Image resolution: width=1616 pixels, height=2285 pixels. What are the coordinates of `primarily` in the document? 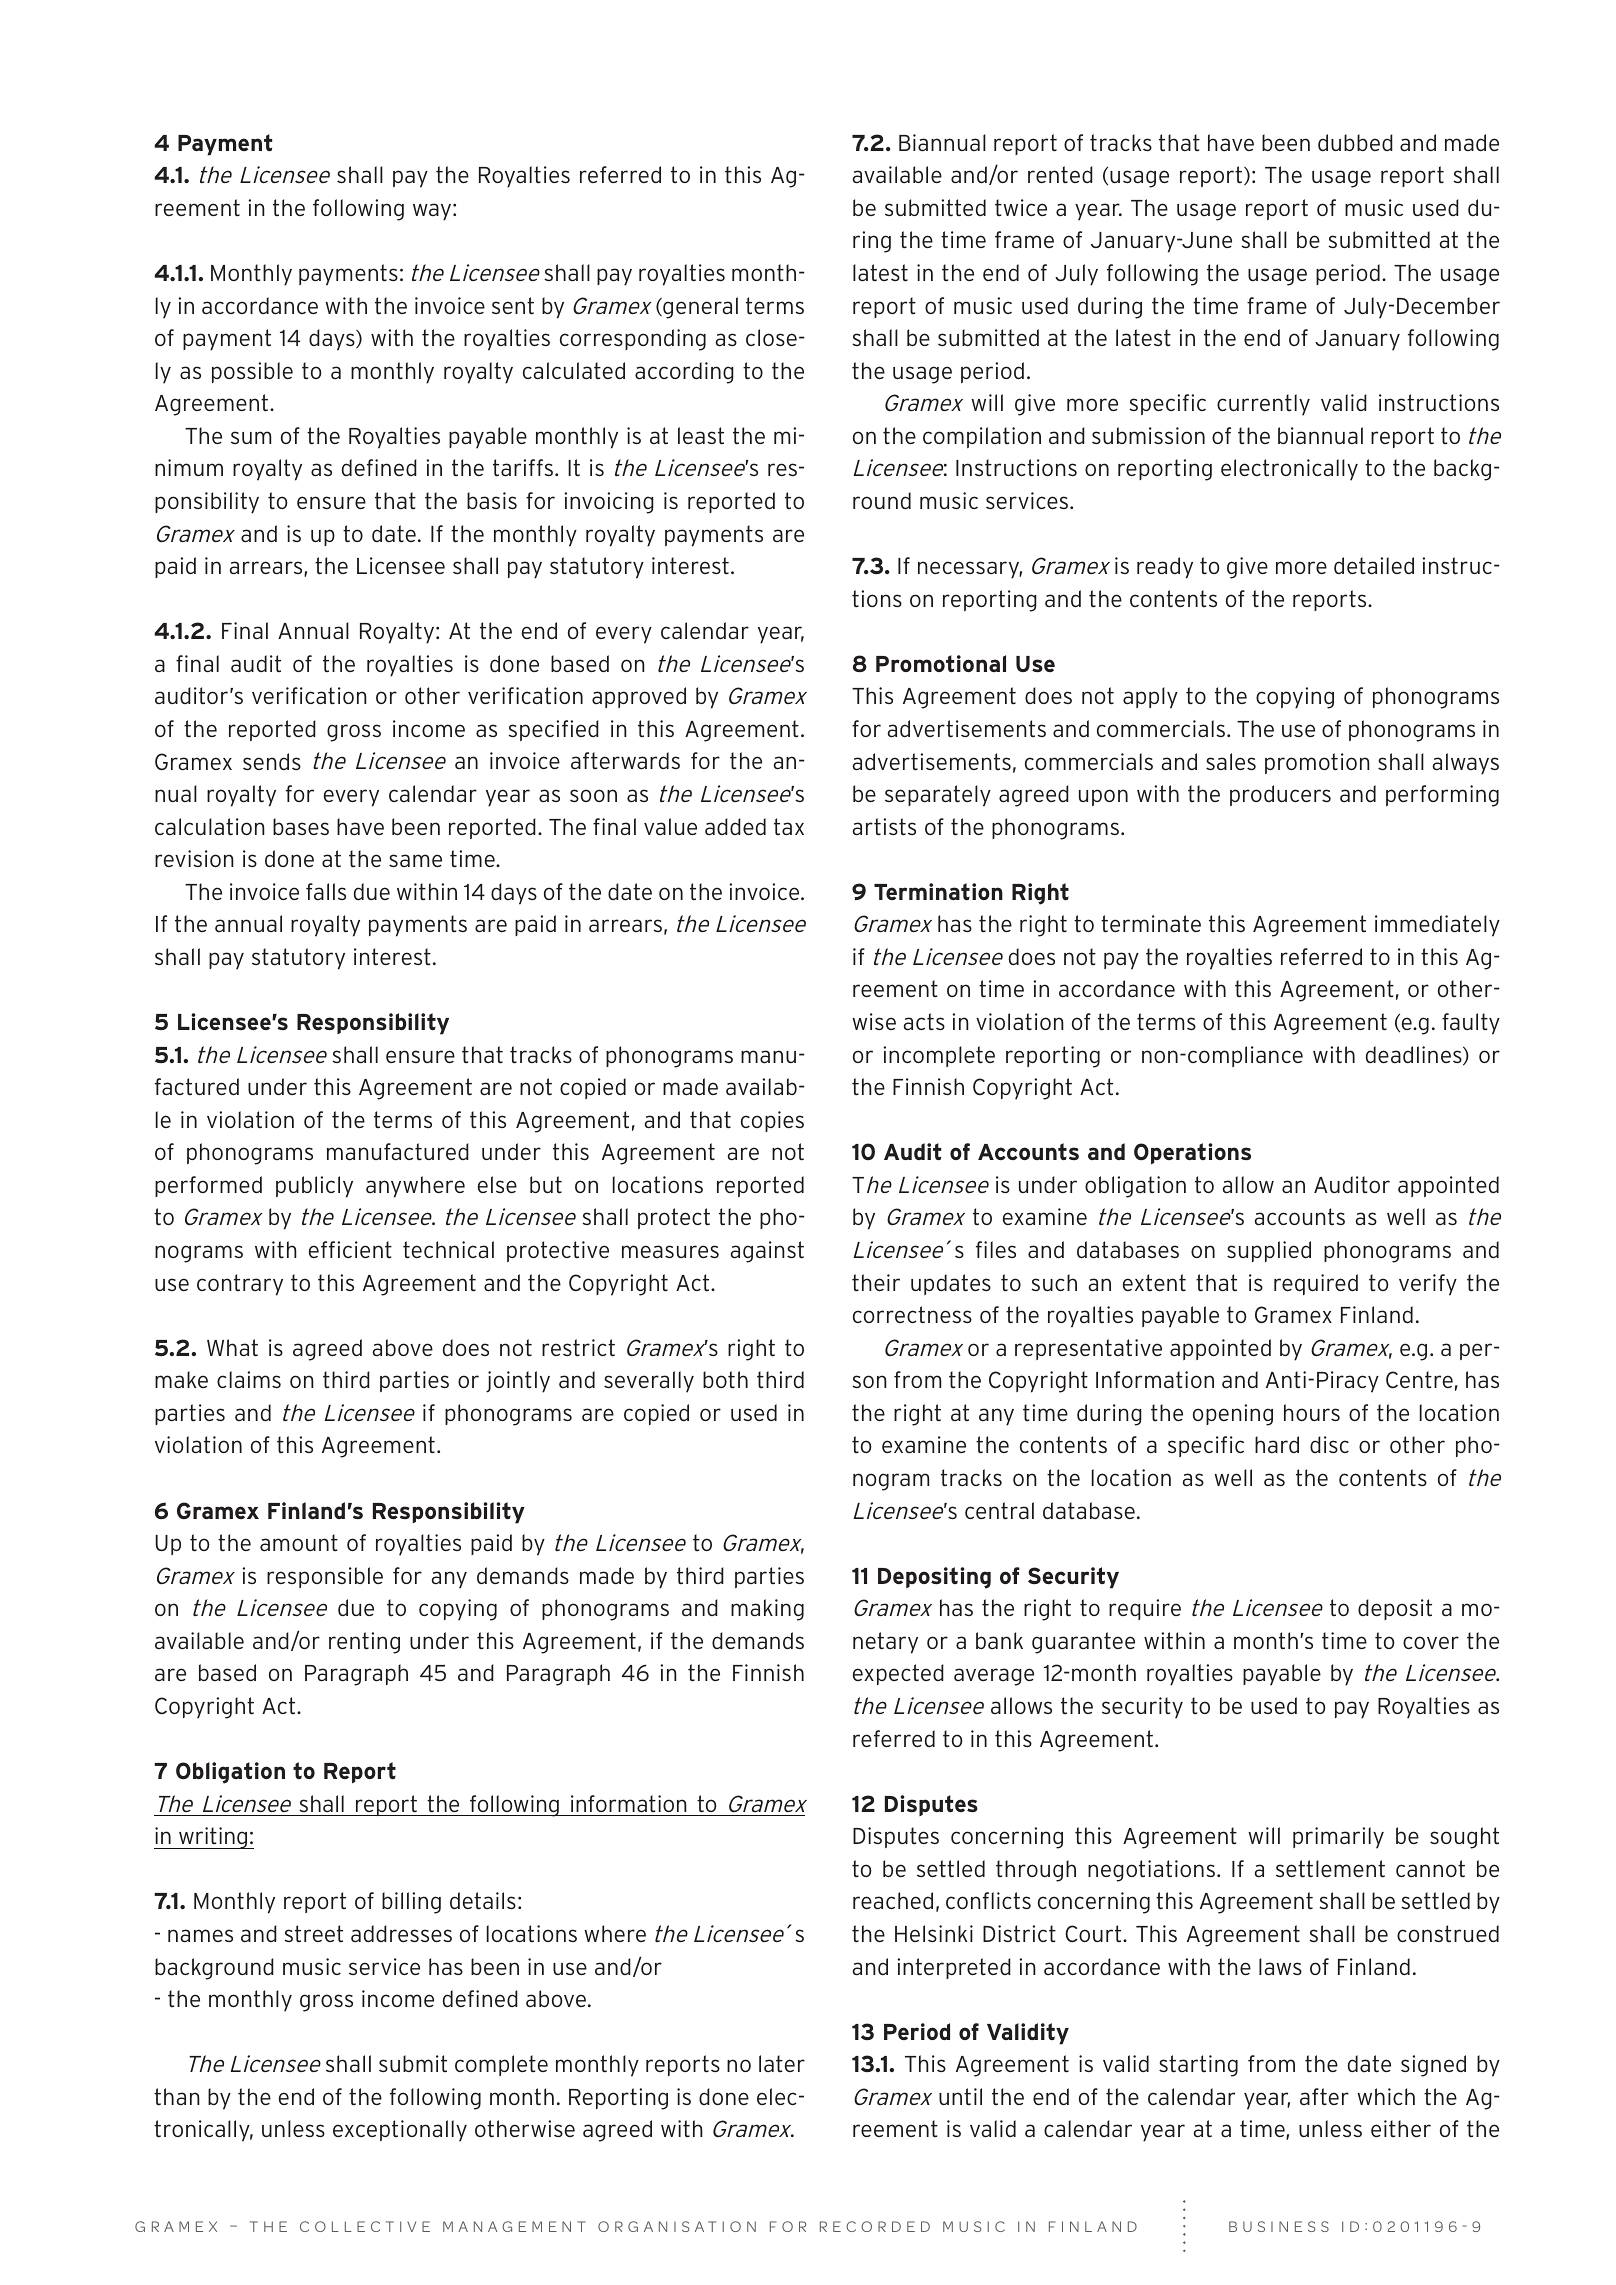 It's located at (1338, 1838).
